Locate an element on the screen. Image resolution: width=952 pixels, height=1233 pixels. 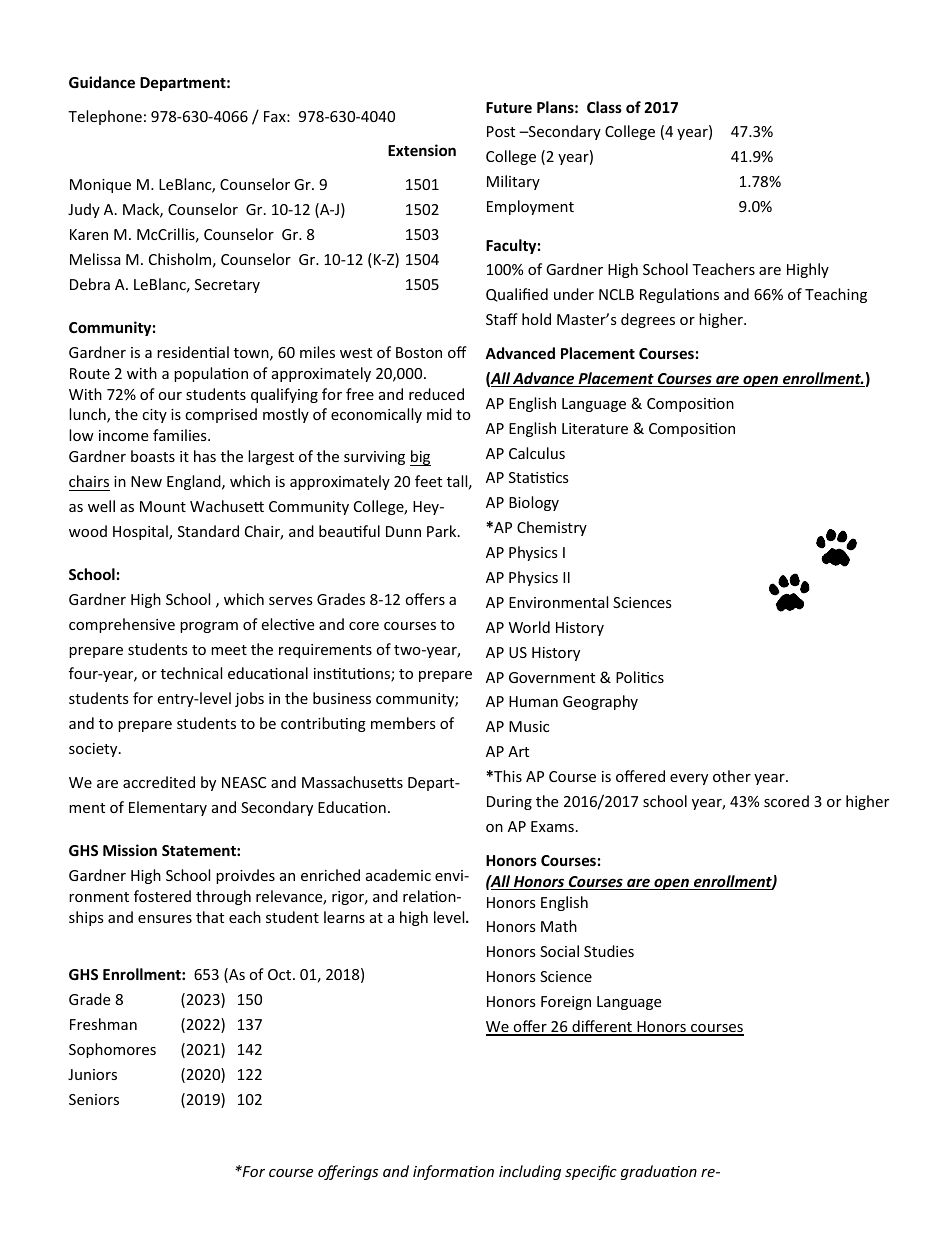
Boston is located at coordinates (419, 352).
